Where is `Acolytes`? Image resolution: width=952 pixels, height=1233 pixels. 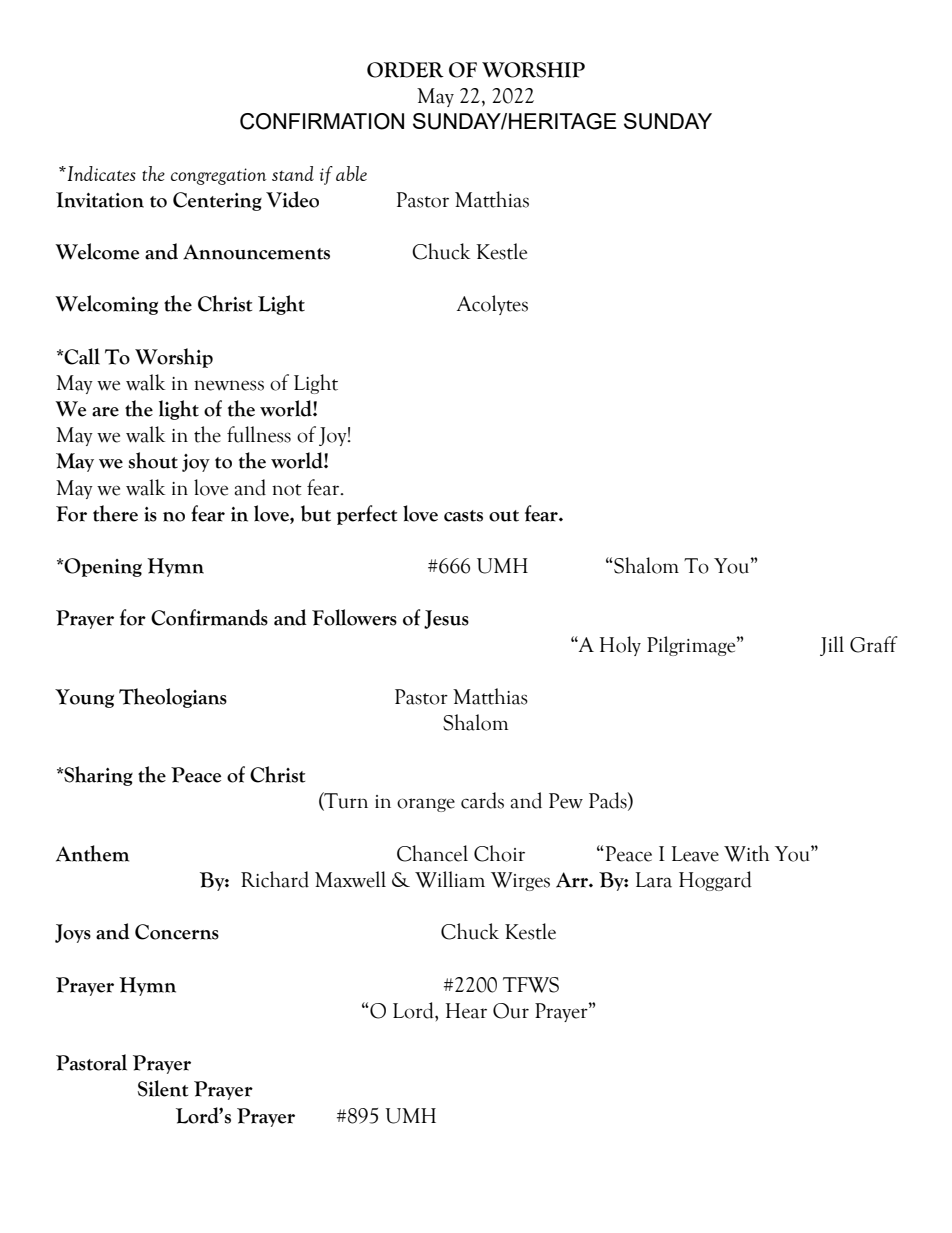 Acolytes is located at coordinates (492, 305).
